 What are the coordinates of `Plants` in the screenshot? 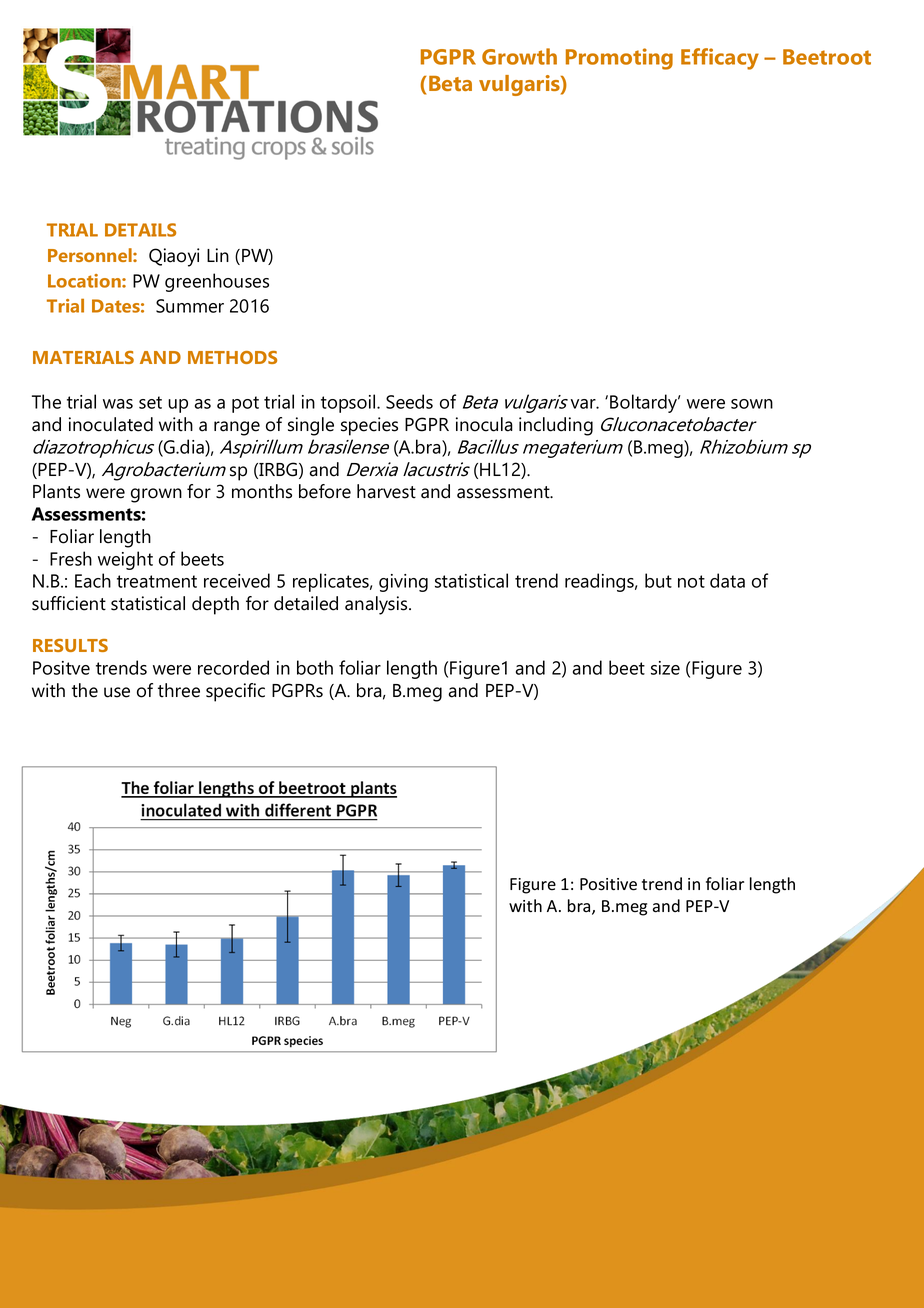 It's located at (56, 491).
